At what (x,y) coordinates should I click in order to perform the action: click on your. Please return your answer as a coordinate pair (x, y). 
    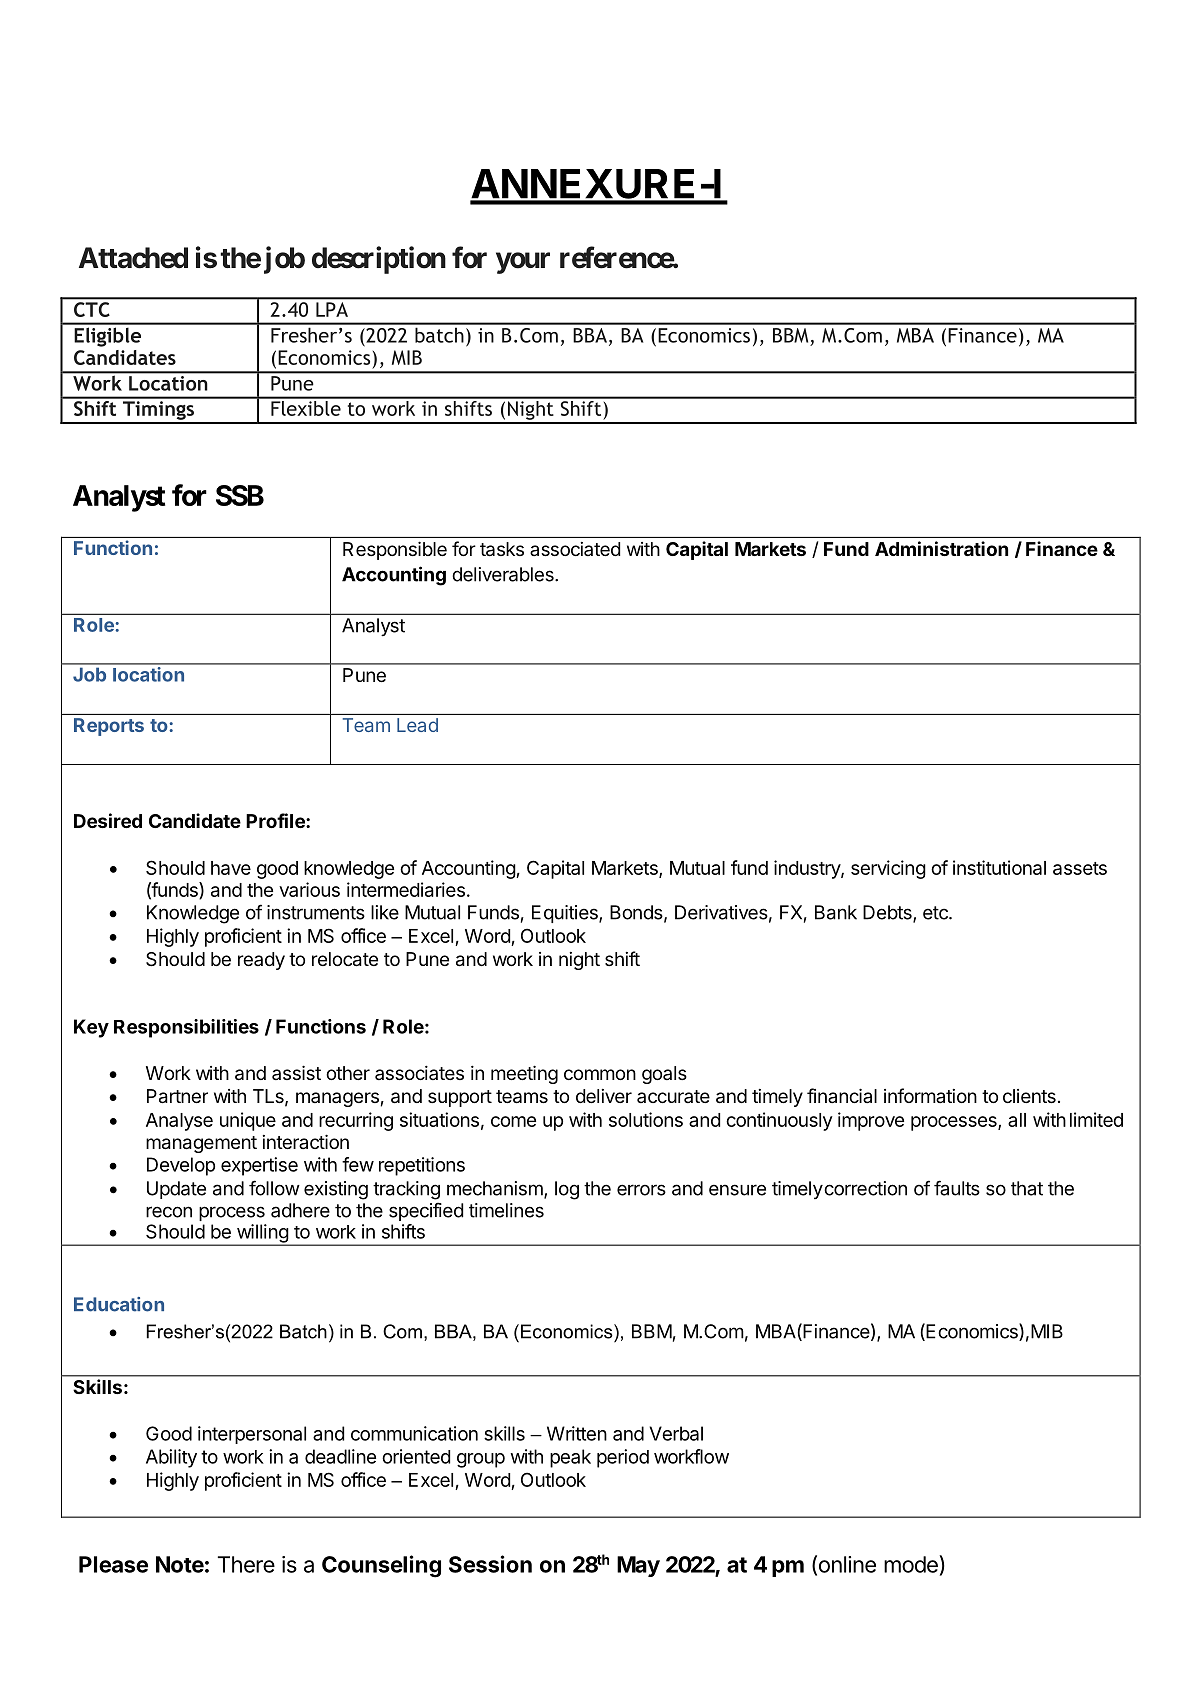
    Looking at the image, I should click on (523, 263).
